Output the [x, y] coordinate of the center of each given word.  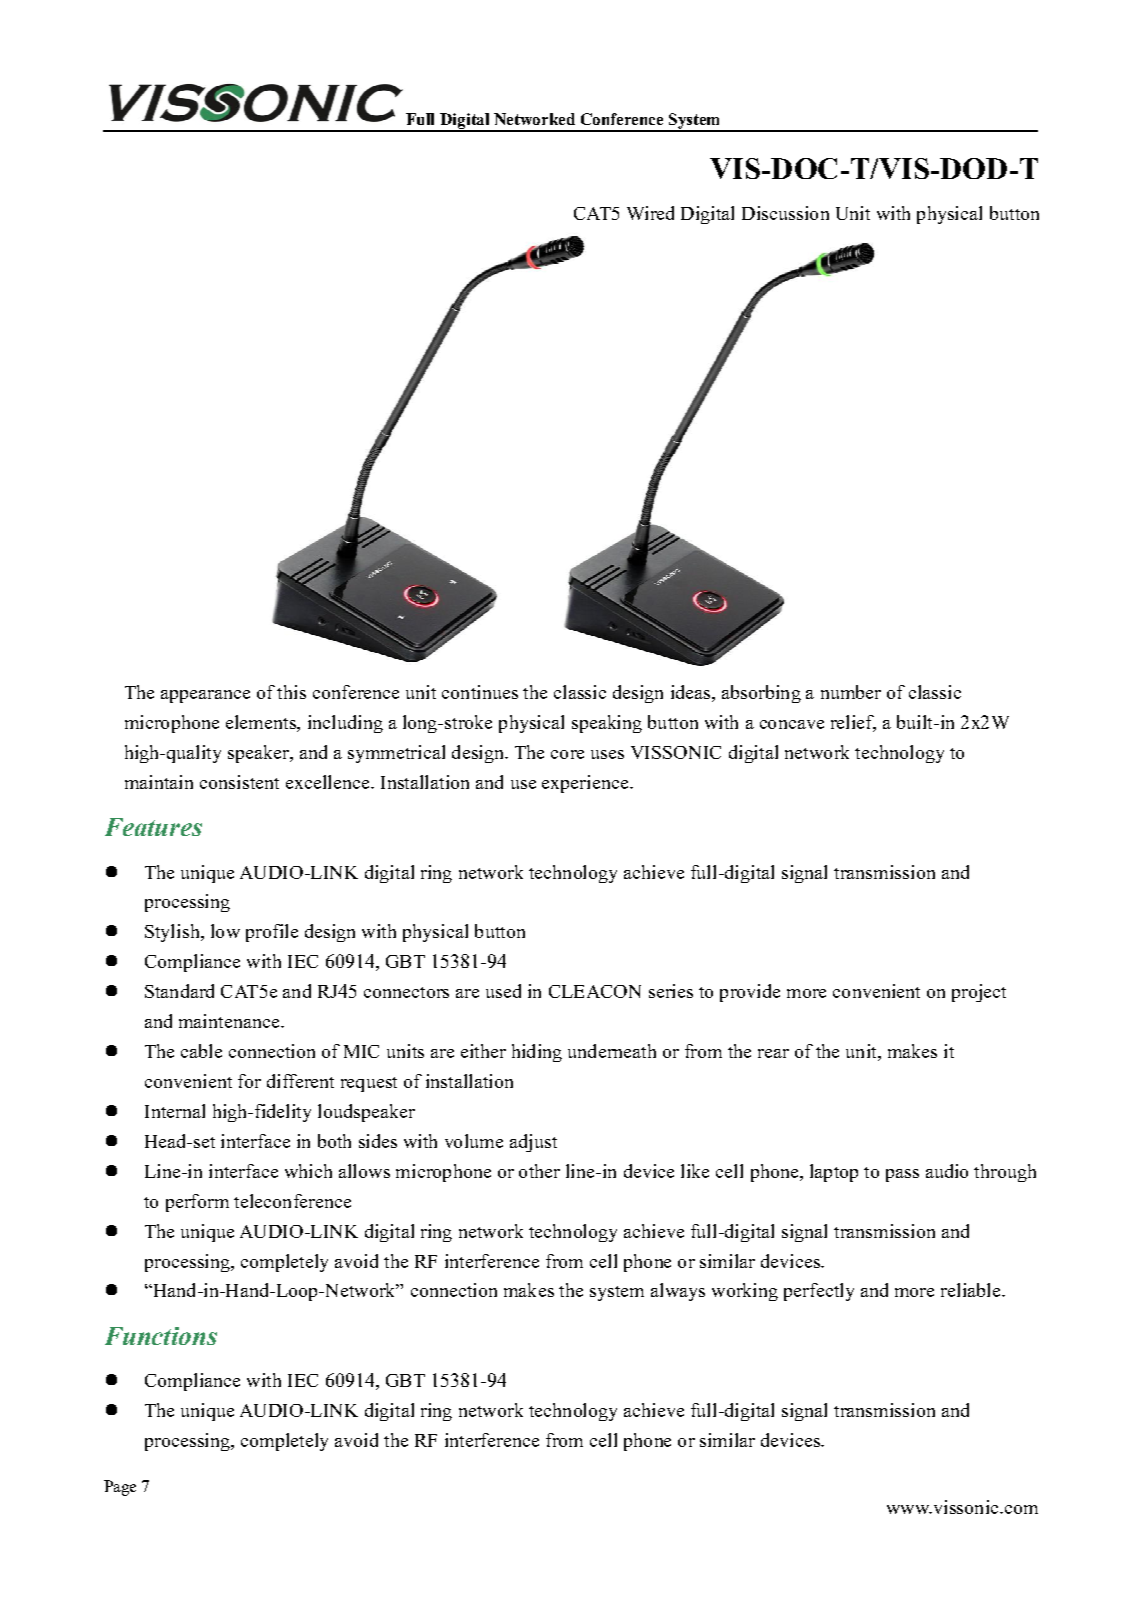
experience [586, 784]
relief [853, 723]
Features [153, 827]
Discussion [785, 213]
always [678, 1292]
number [851, 692]
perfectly [819, 1292]
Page [120, 1488]
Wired [650, 213]
